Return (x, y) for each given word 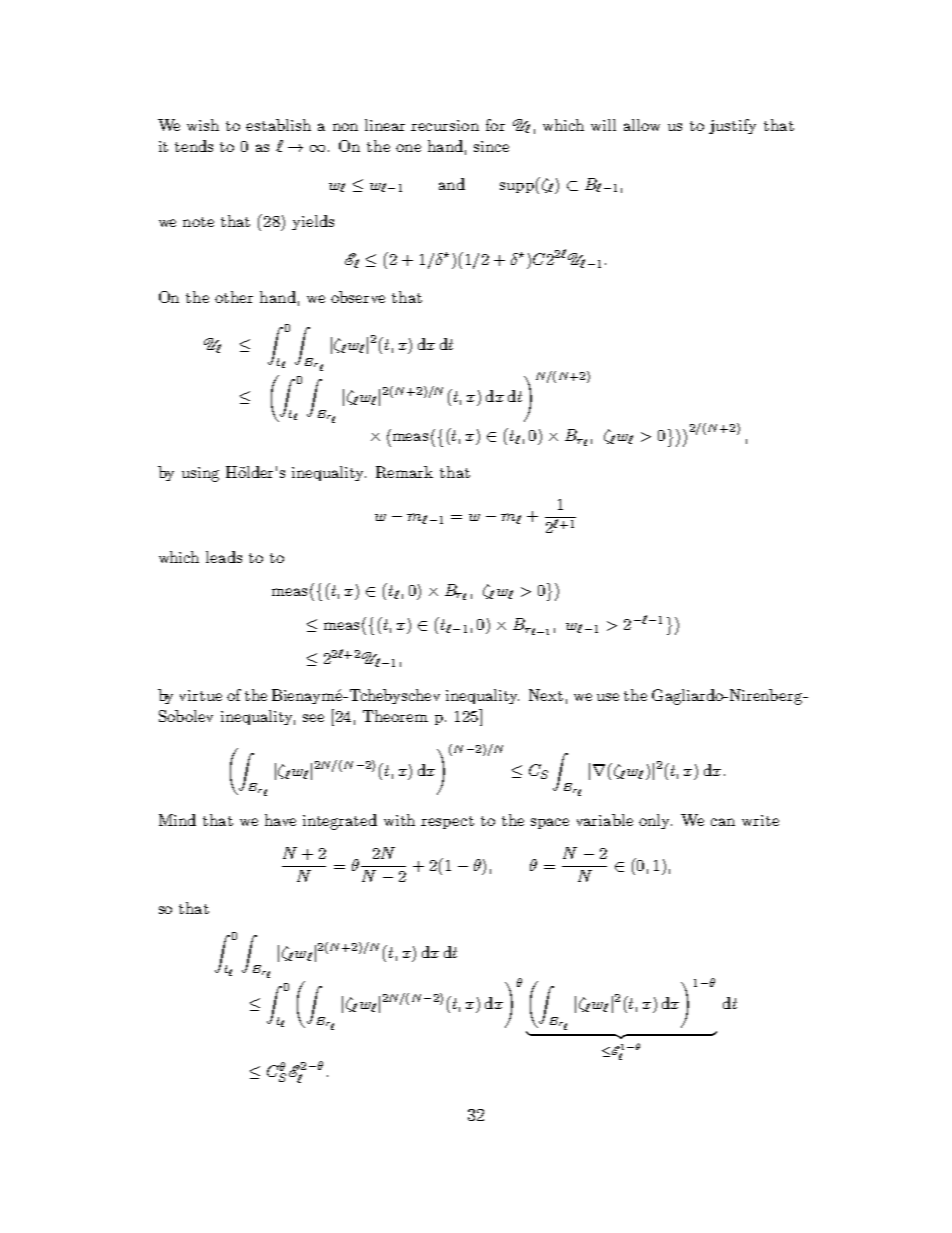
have (280, 820)
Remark (404, 472)
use (608, 697)
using (200, 474)
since (491, 146)
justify (732, 126)
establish (278, 125)
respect (447, 822)
